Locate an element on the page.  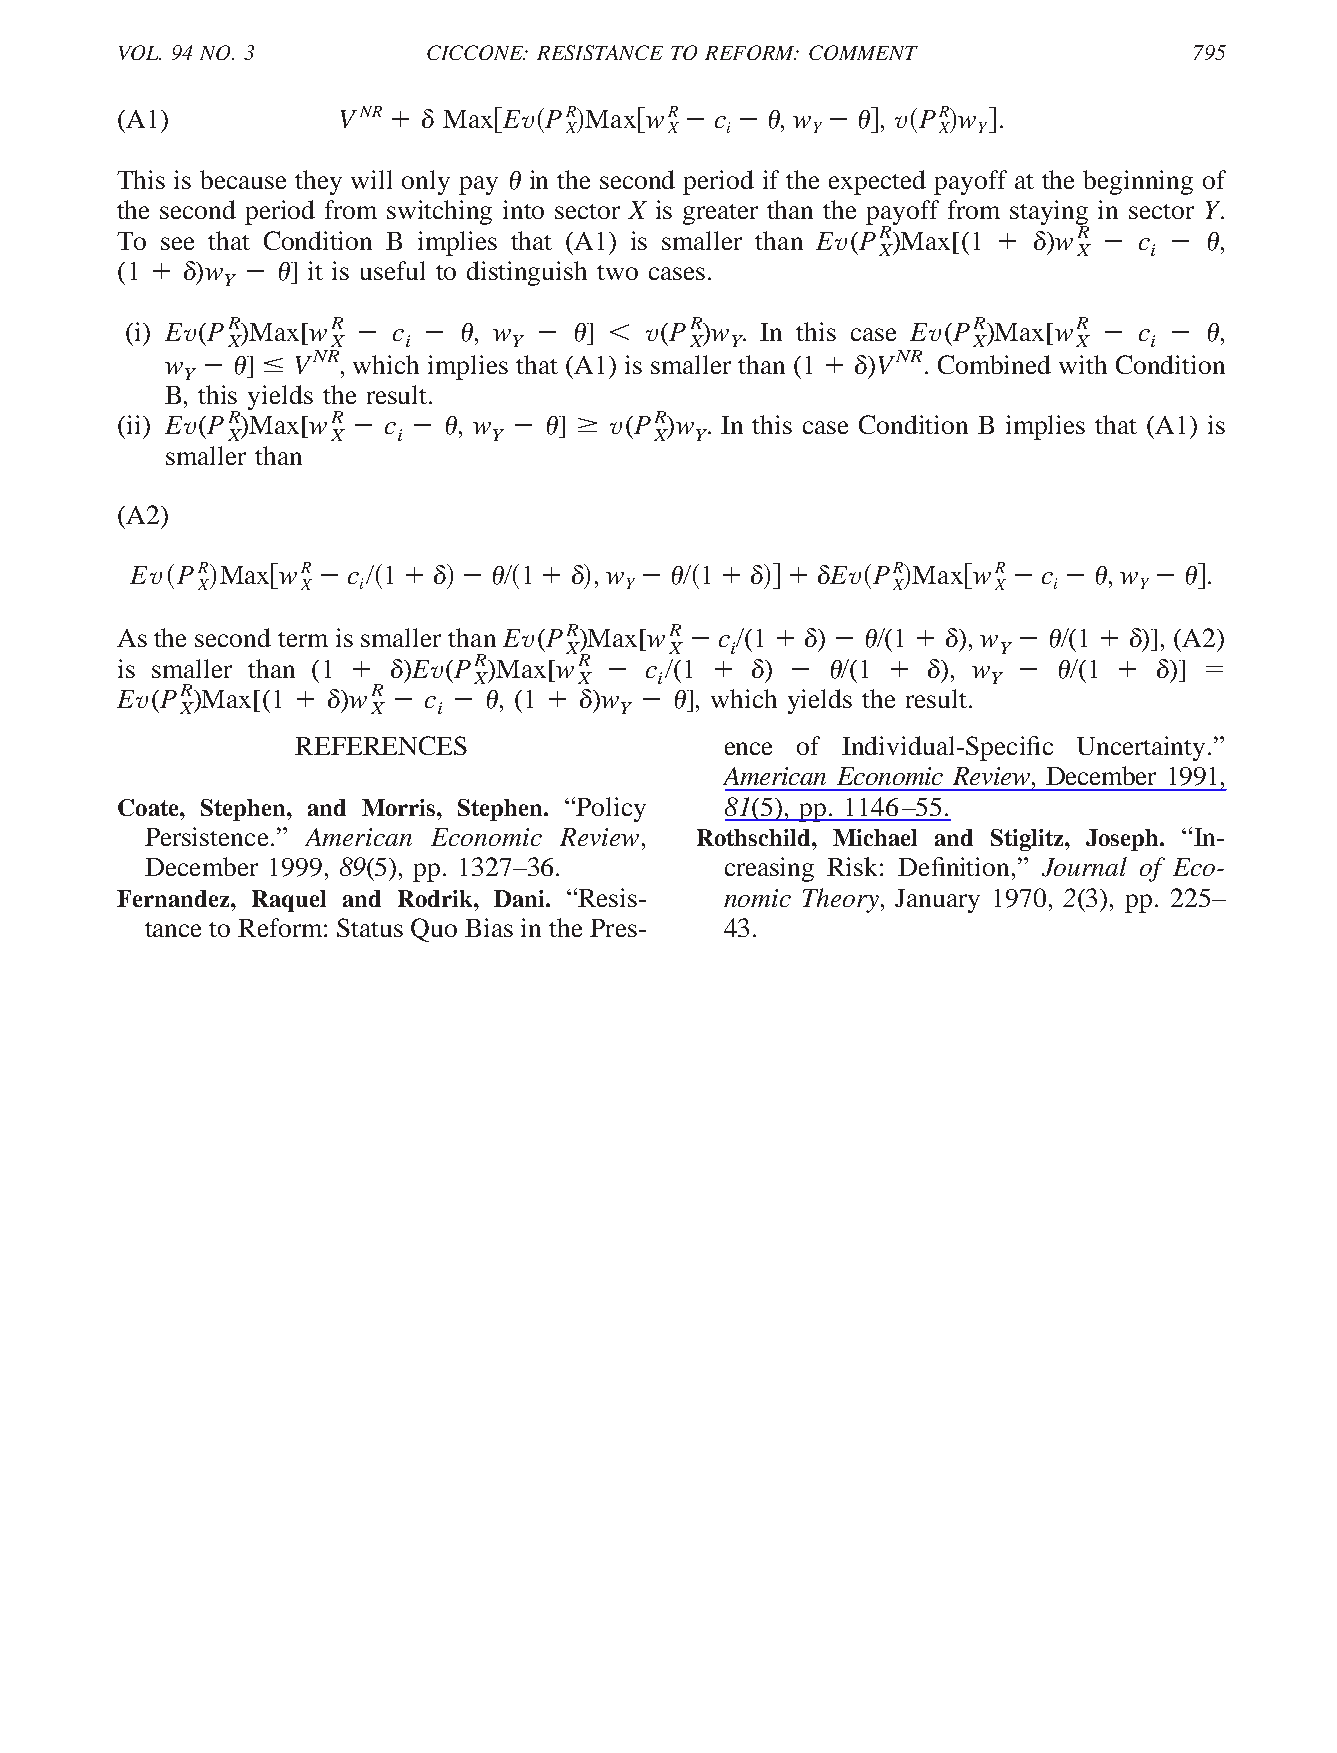
with is located at coordinates (1083, 364).
